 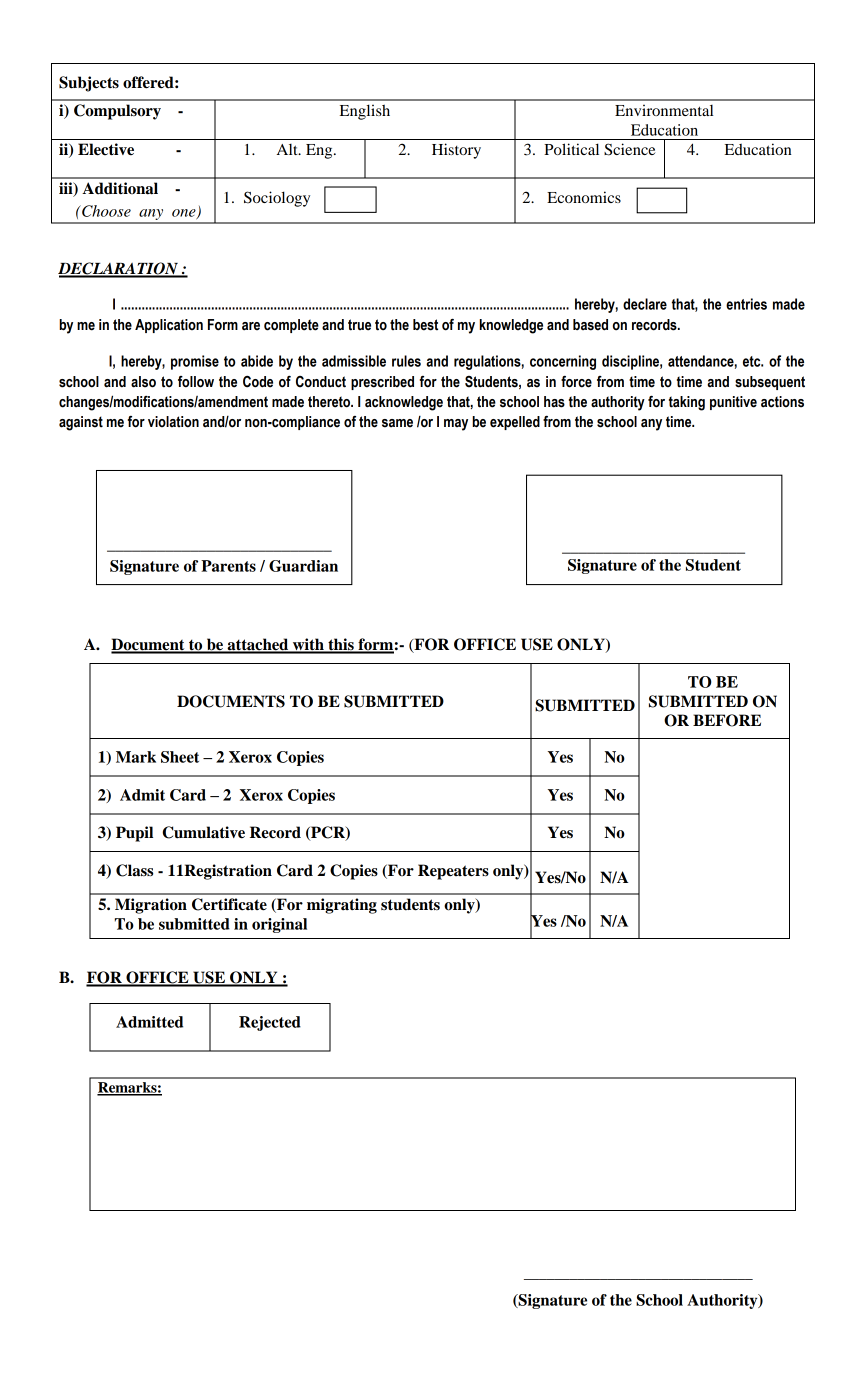 What do you see at coordinates (134, 834) in the screenshot?
I see `Pupil` at bounding box center [134, 834].
